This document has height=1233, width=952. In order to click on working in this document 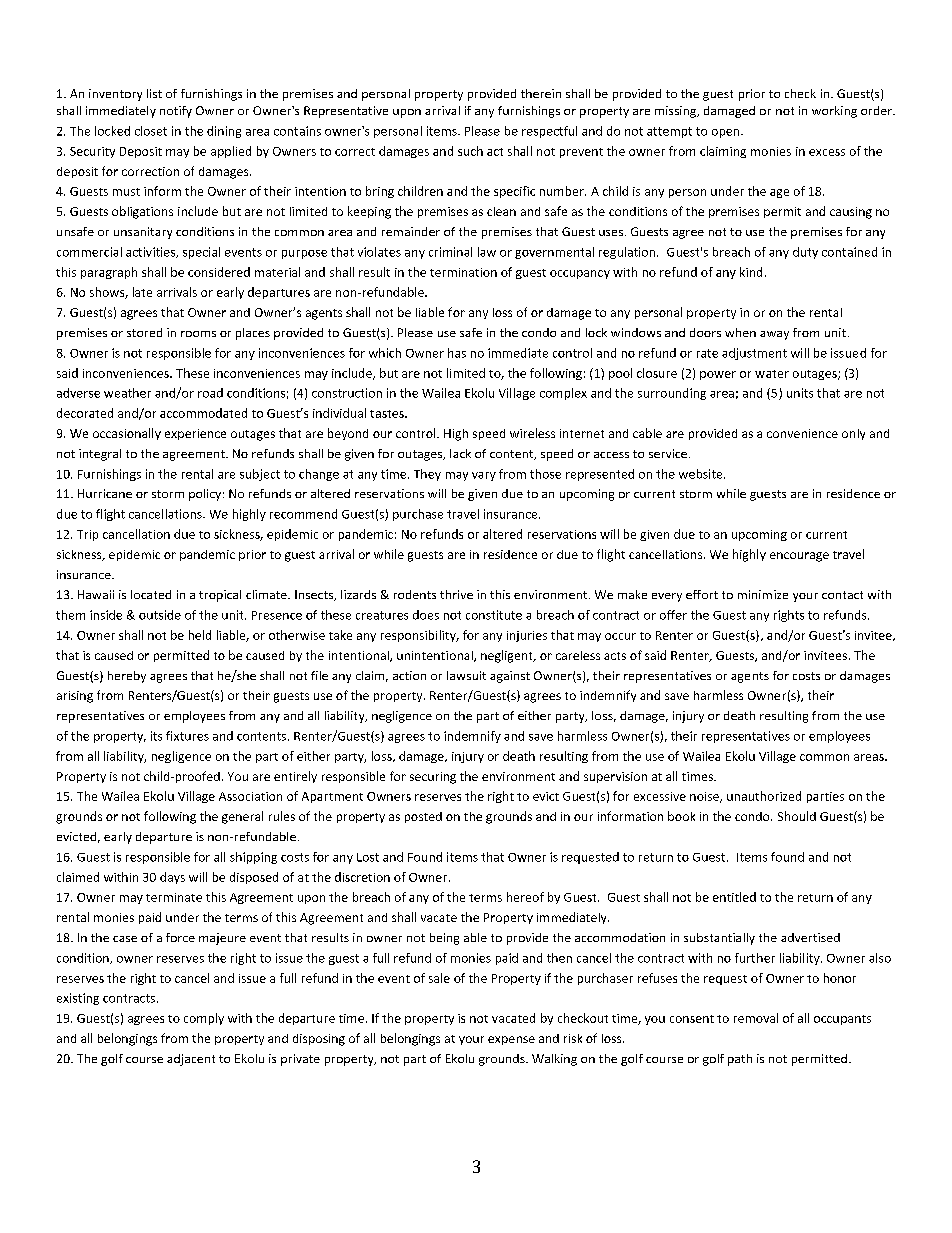, I will do `click(834, 112)`.
